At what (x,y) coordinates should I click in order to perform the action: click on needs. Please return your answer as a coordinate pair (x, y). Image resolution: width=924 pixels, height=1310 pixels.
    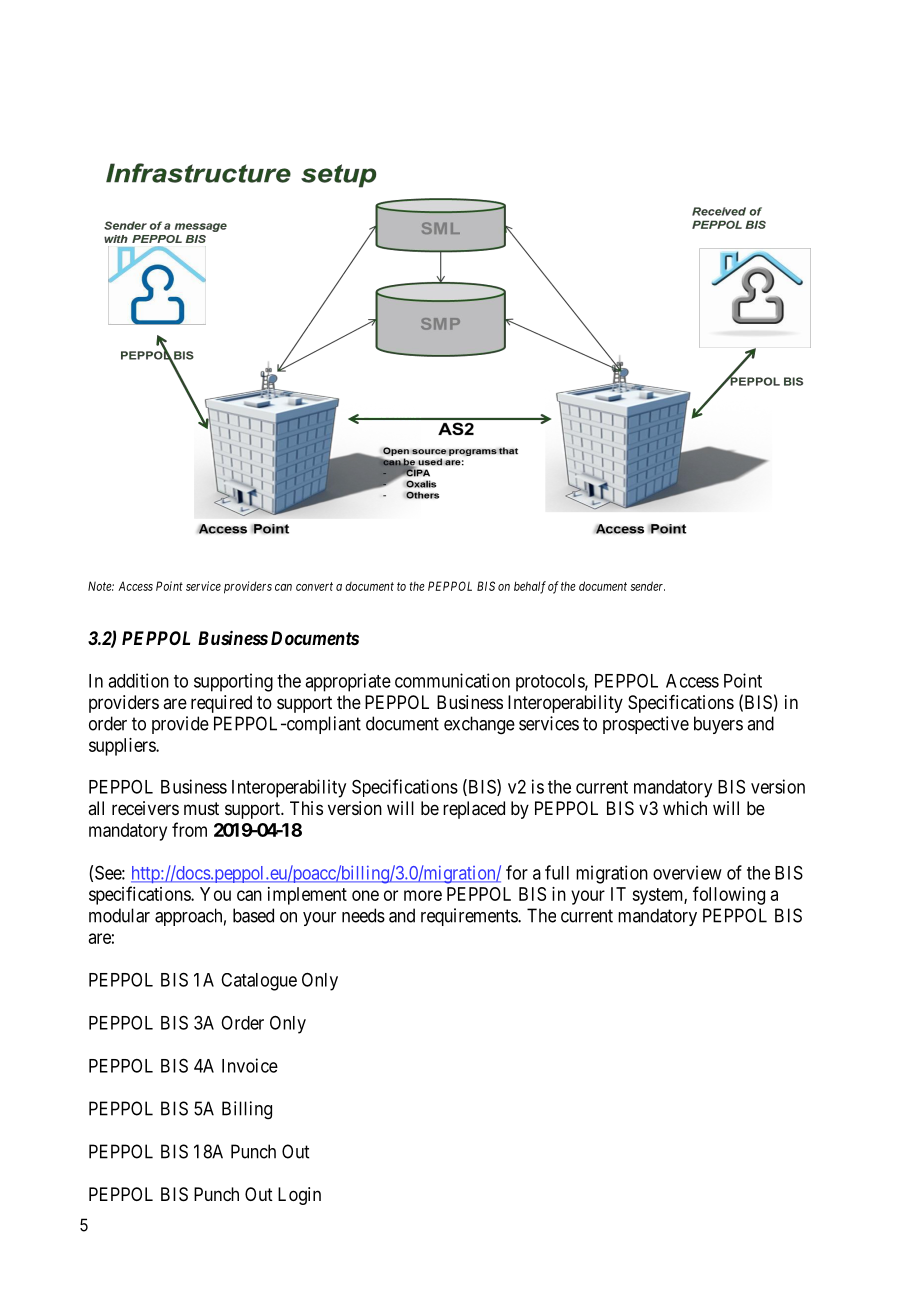
    Looking at the image, I should click on (363, 915).
